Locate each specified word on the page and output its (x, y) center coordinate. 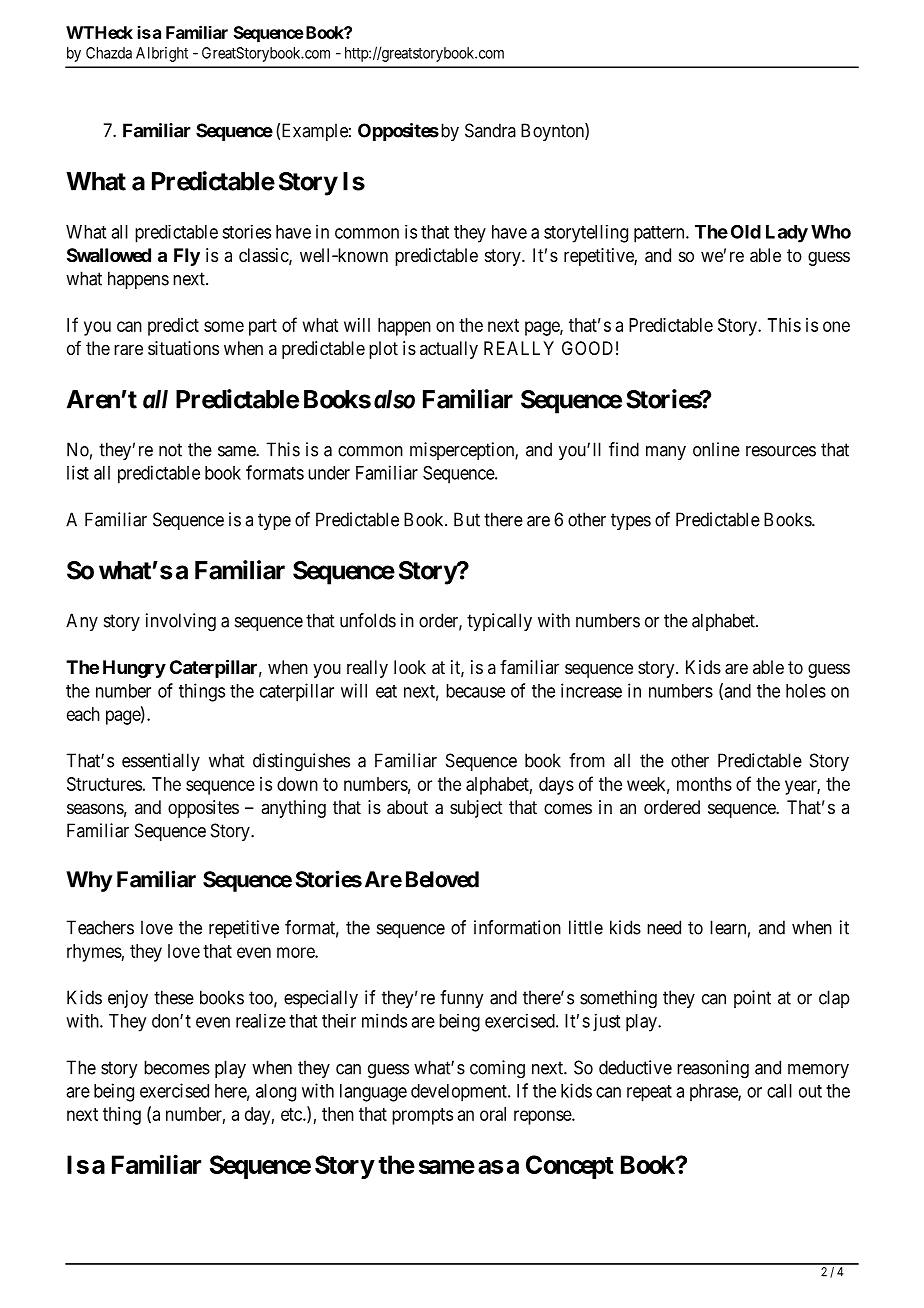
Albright (162, 54)
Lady (787, 234)
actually (449, 350)
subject (476, 809)
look (410, 667)
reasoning (713, 1069)
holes (806, 691)
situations (183, 348)
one (836, 326)
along (276, 1093)
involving (181, 622)
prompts (422, 1116)
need (664, 927)
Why (89, 881)
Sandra (490, 130)
